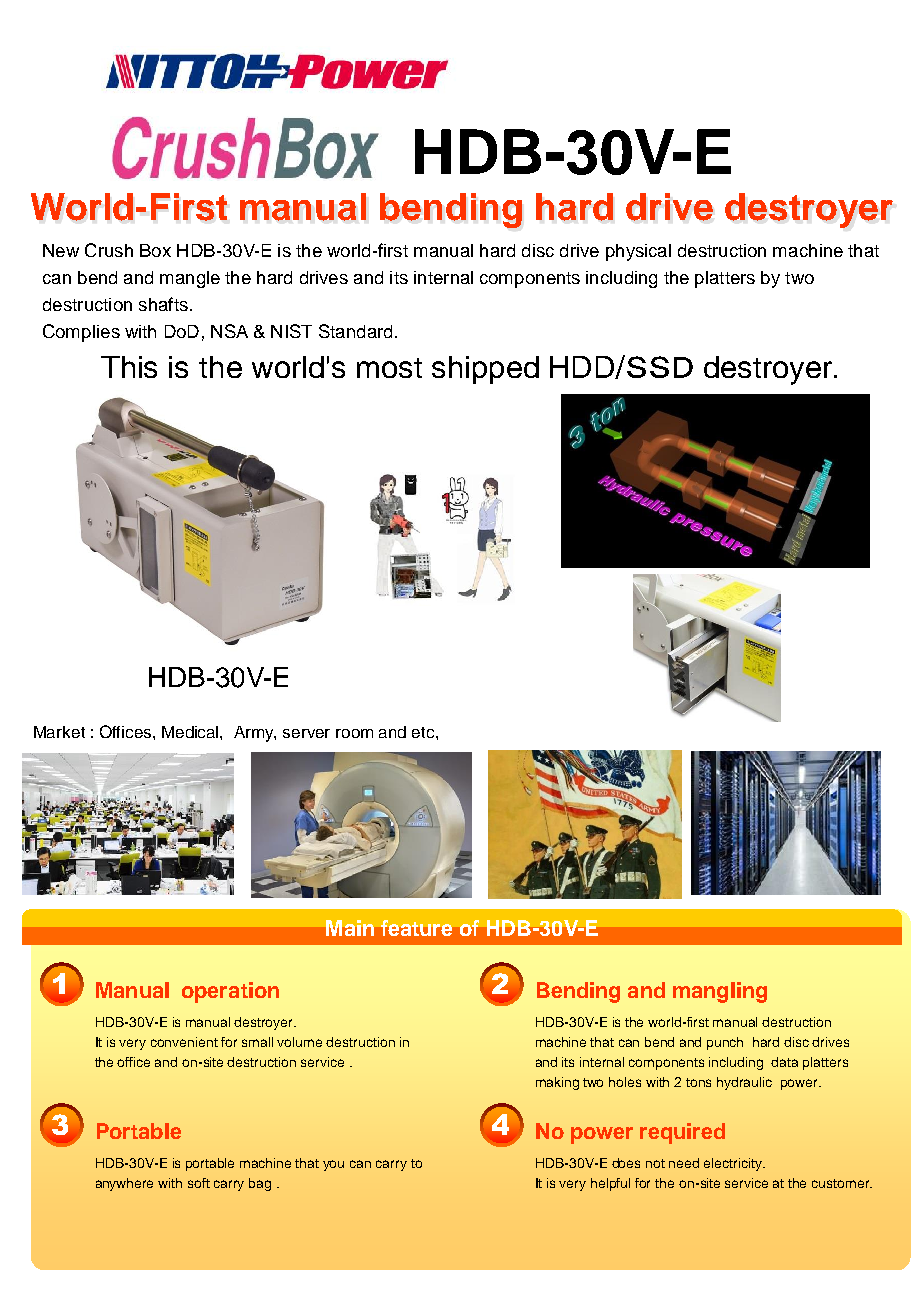 The image size is (924, 1308). I want to click on electricity, so click(734, 1164).
